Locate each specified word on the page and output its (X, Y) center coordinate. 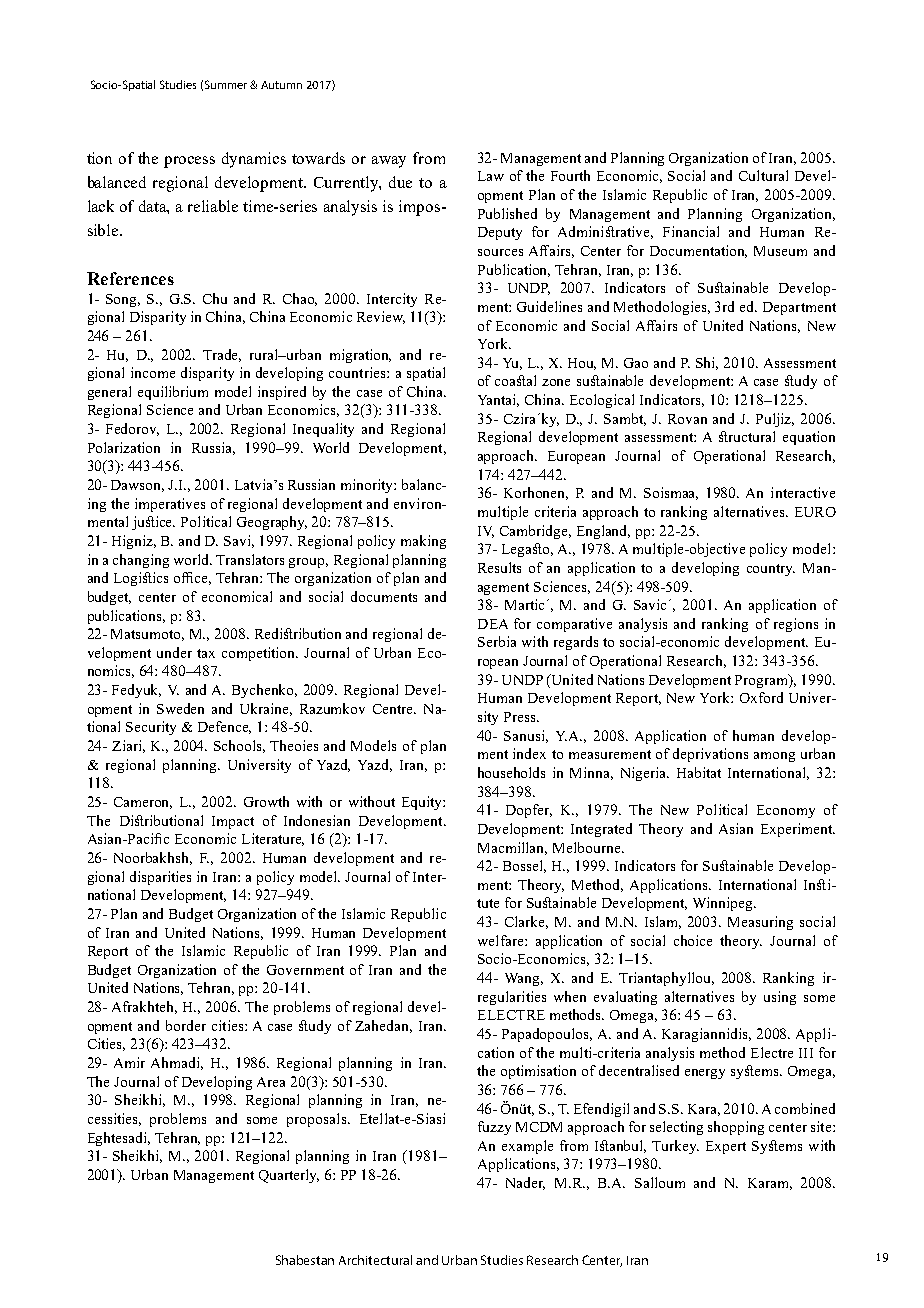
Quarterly (289, 1176)
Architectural (375, 1260)
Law (491, 176)
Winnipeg (724, 904)
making (423, 542)
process (189, 162)
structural (747, 436)
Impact (233, 822)
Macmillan (512, 848)
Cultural (763, 175)
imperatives (170, 505)
